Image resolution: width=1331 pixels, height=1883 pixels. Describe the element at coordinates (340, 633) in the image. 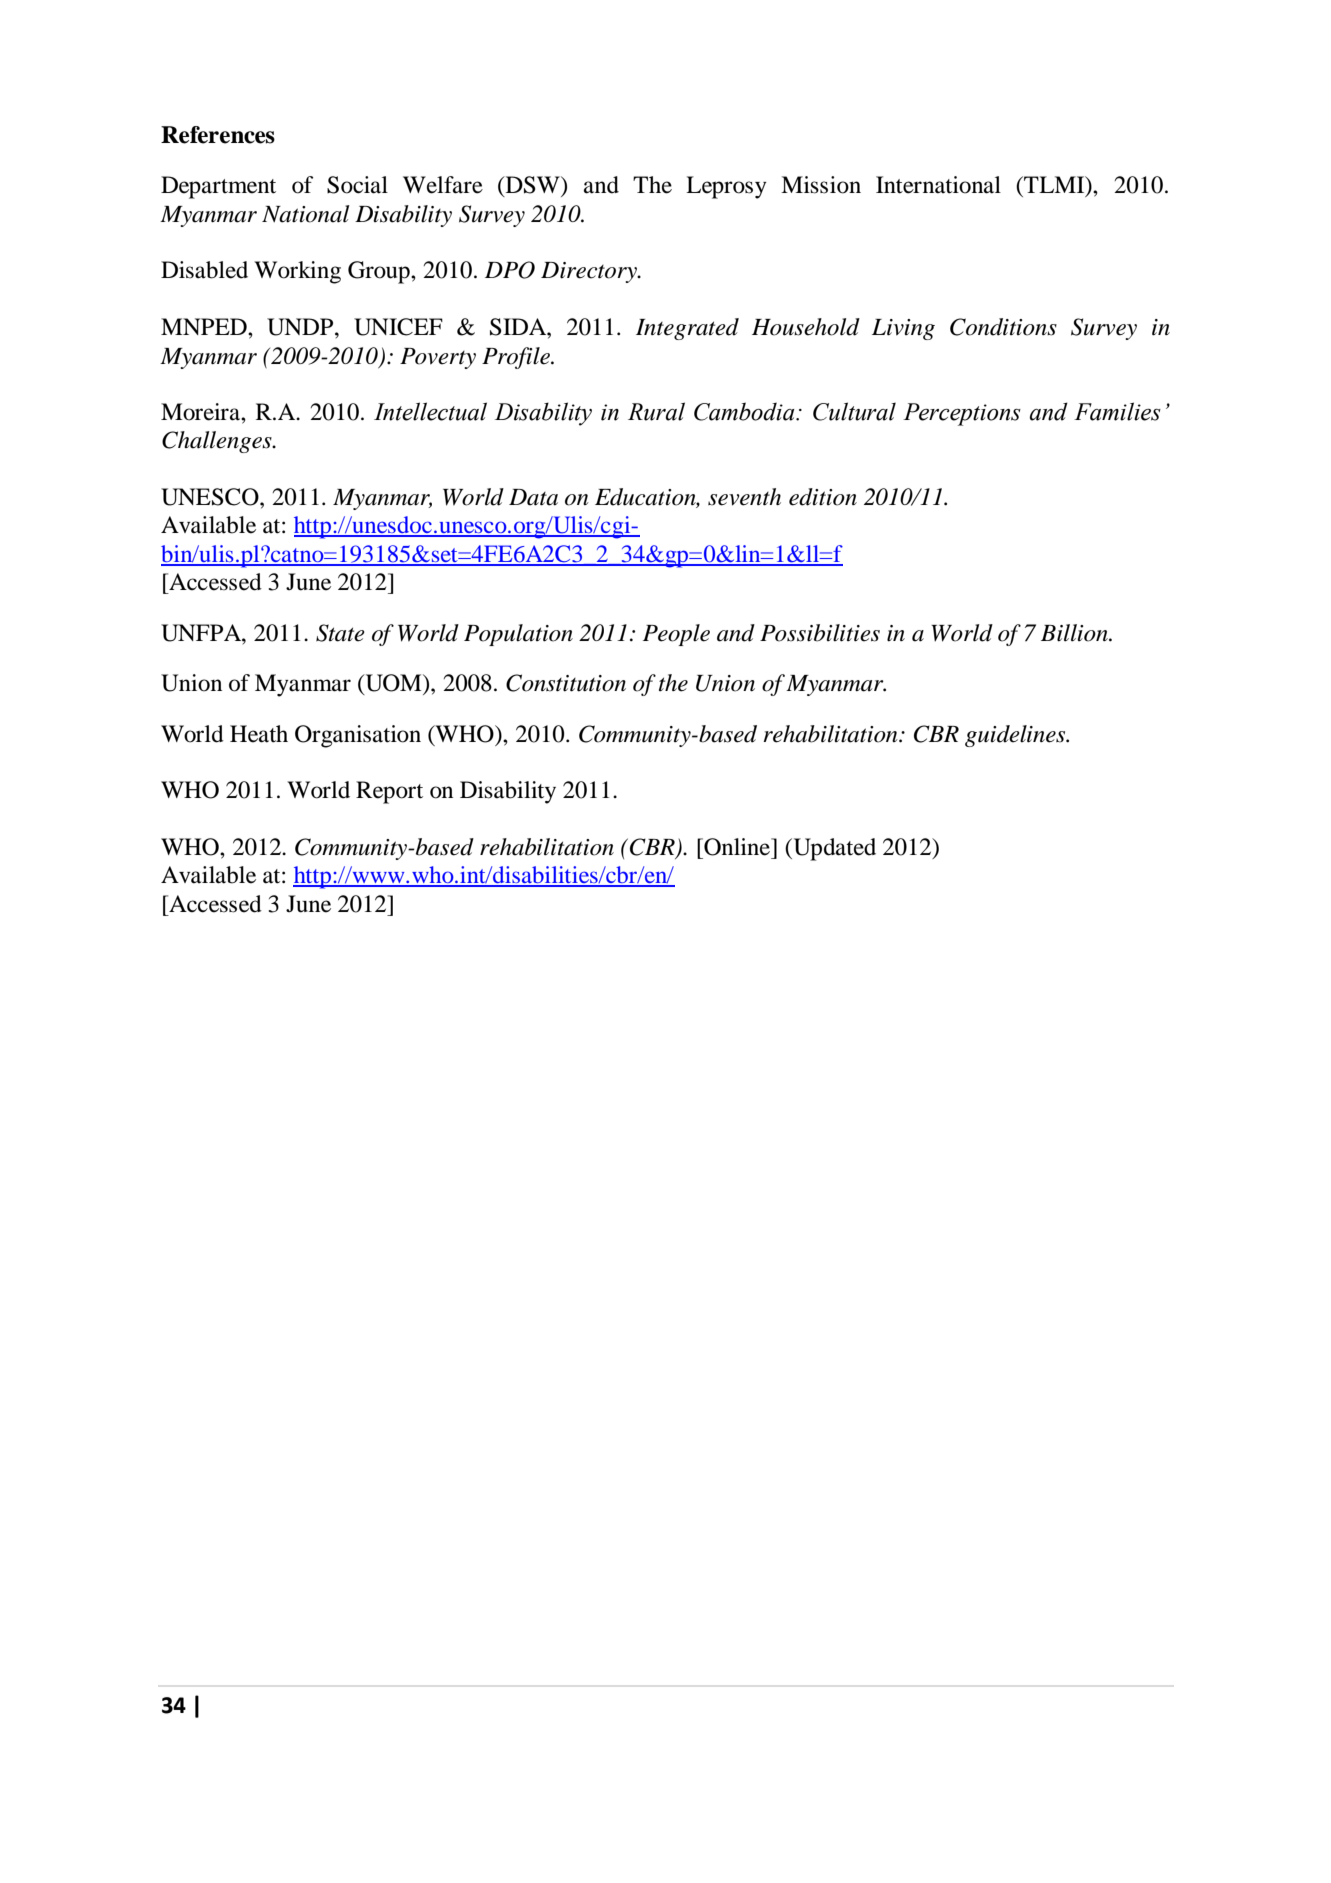

I see `State` at that location.
